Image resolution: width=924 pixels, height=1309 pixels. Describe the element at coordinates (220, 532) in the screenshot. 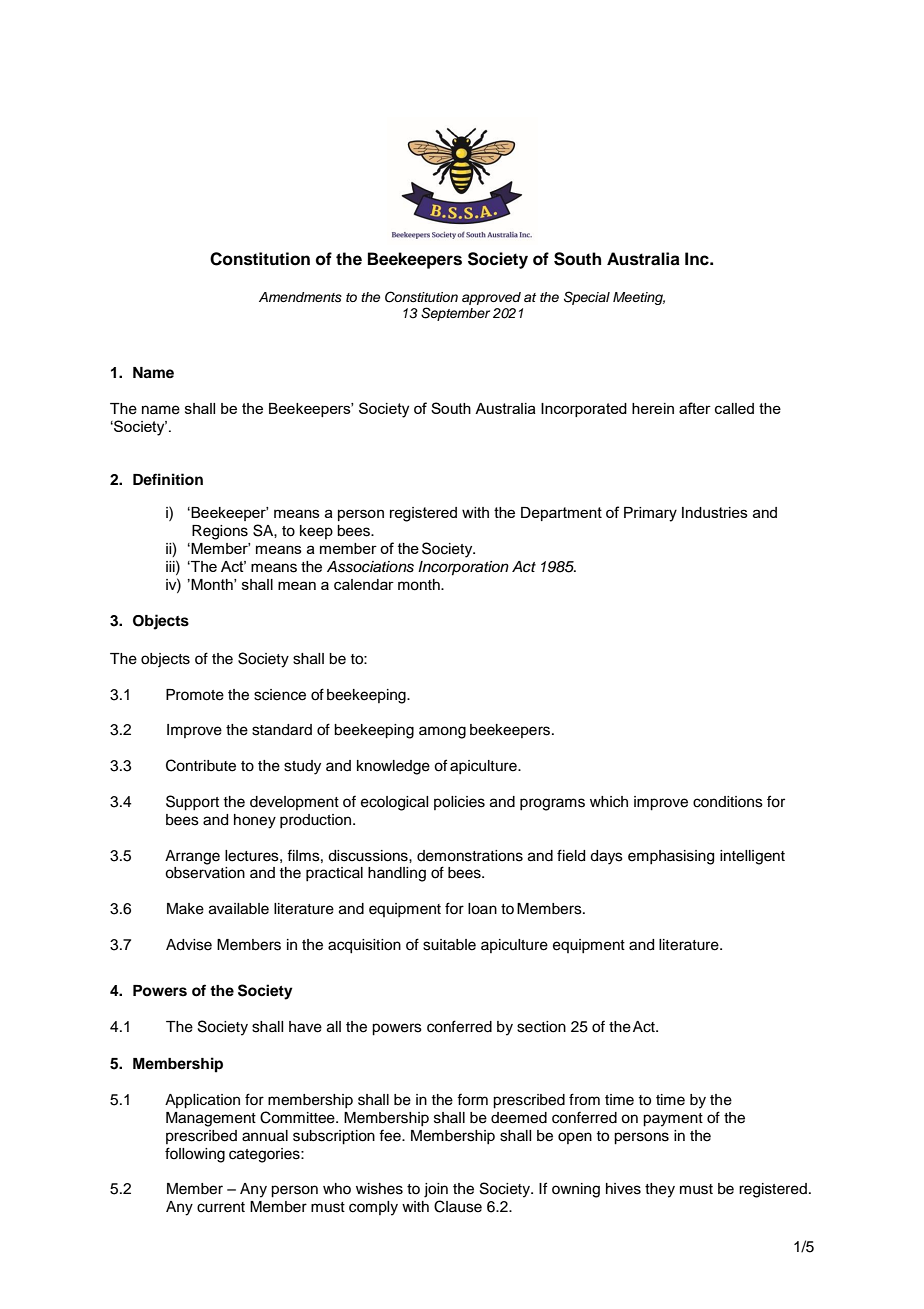

I see `Regions` at that location.
